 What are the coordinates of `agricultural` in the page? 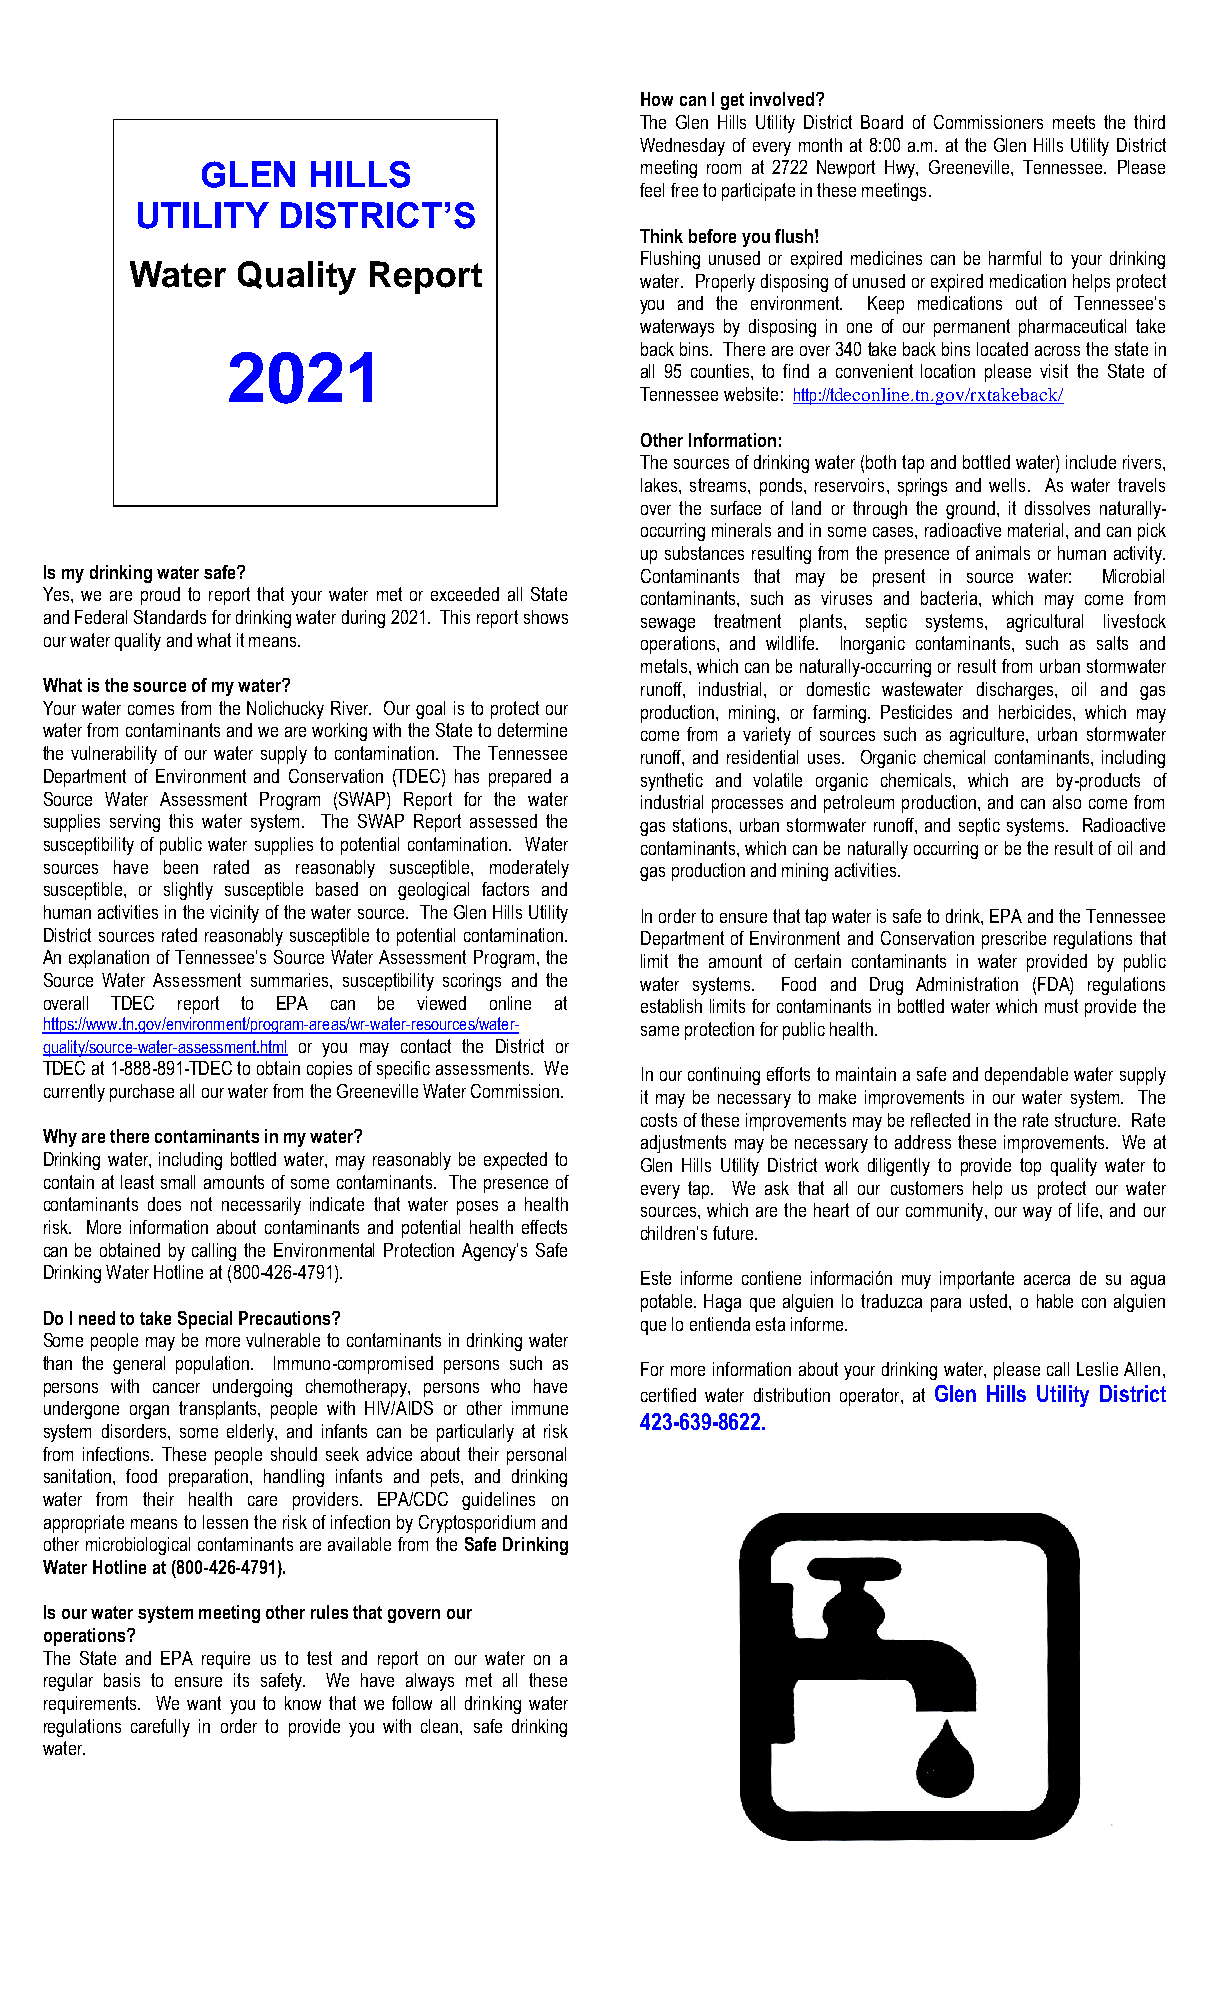 It's located at (1045, 623).
